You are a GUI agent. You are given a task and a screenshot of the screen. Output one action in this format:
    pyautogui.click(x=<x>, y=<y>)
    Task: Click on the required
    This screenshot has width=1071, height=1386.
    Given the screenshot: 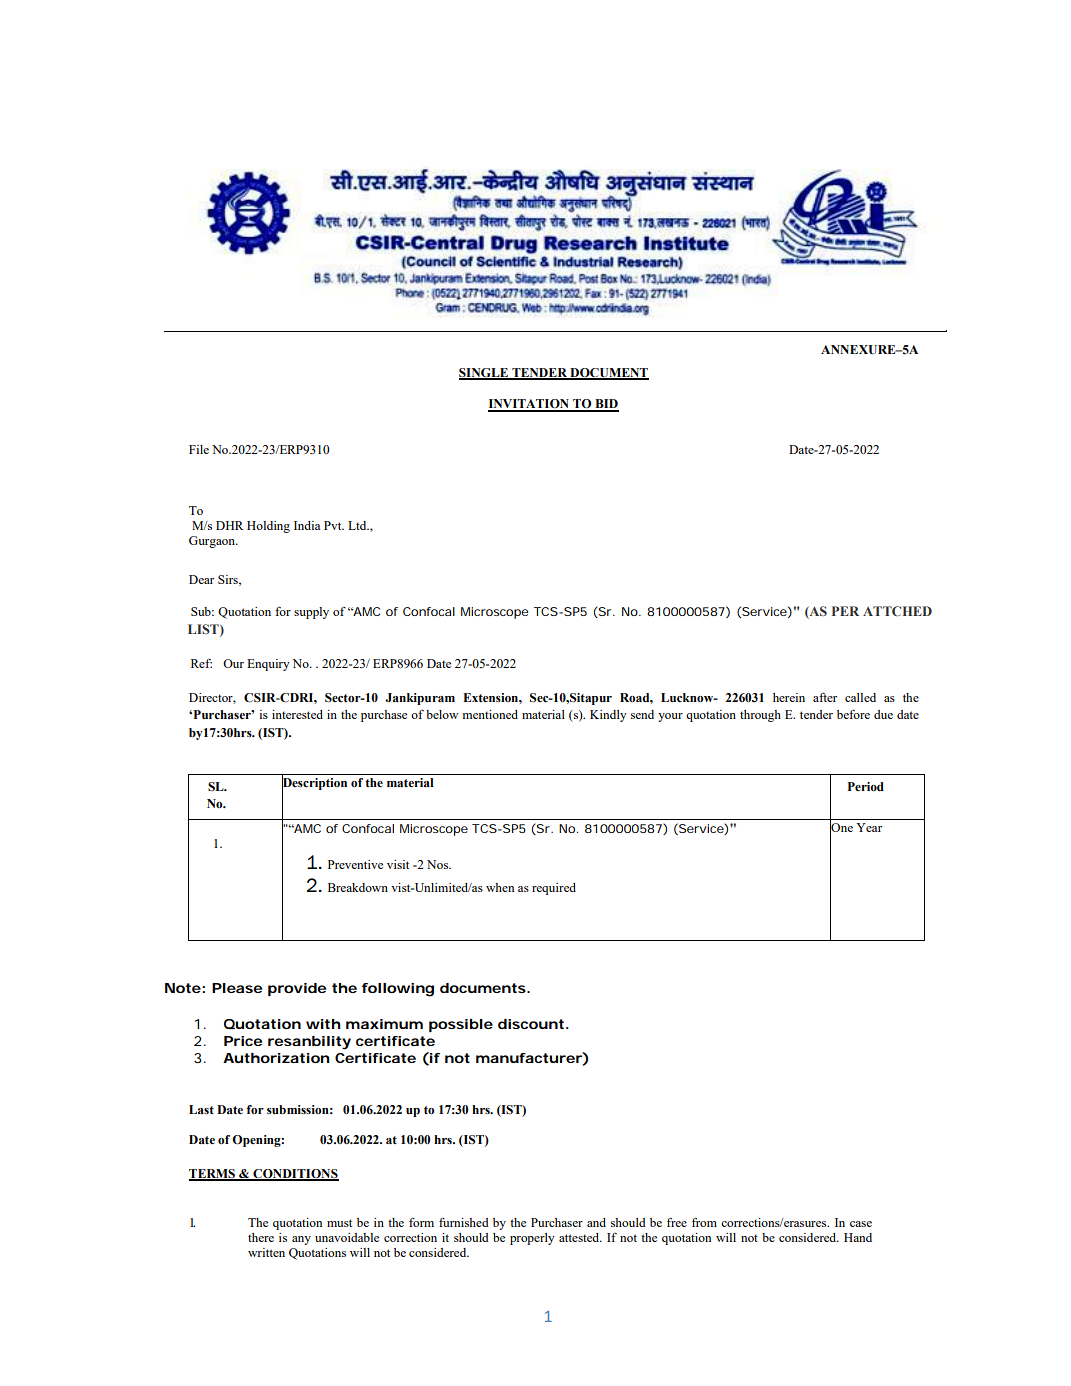 What is the action you would take?
    pyautogui.click(x=554, y=889)
